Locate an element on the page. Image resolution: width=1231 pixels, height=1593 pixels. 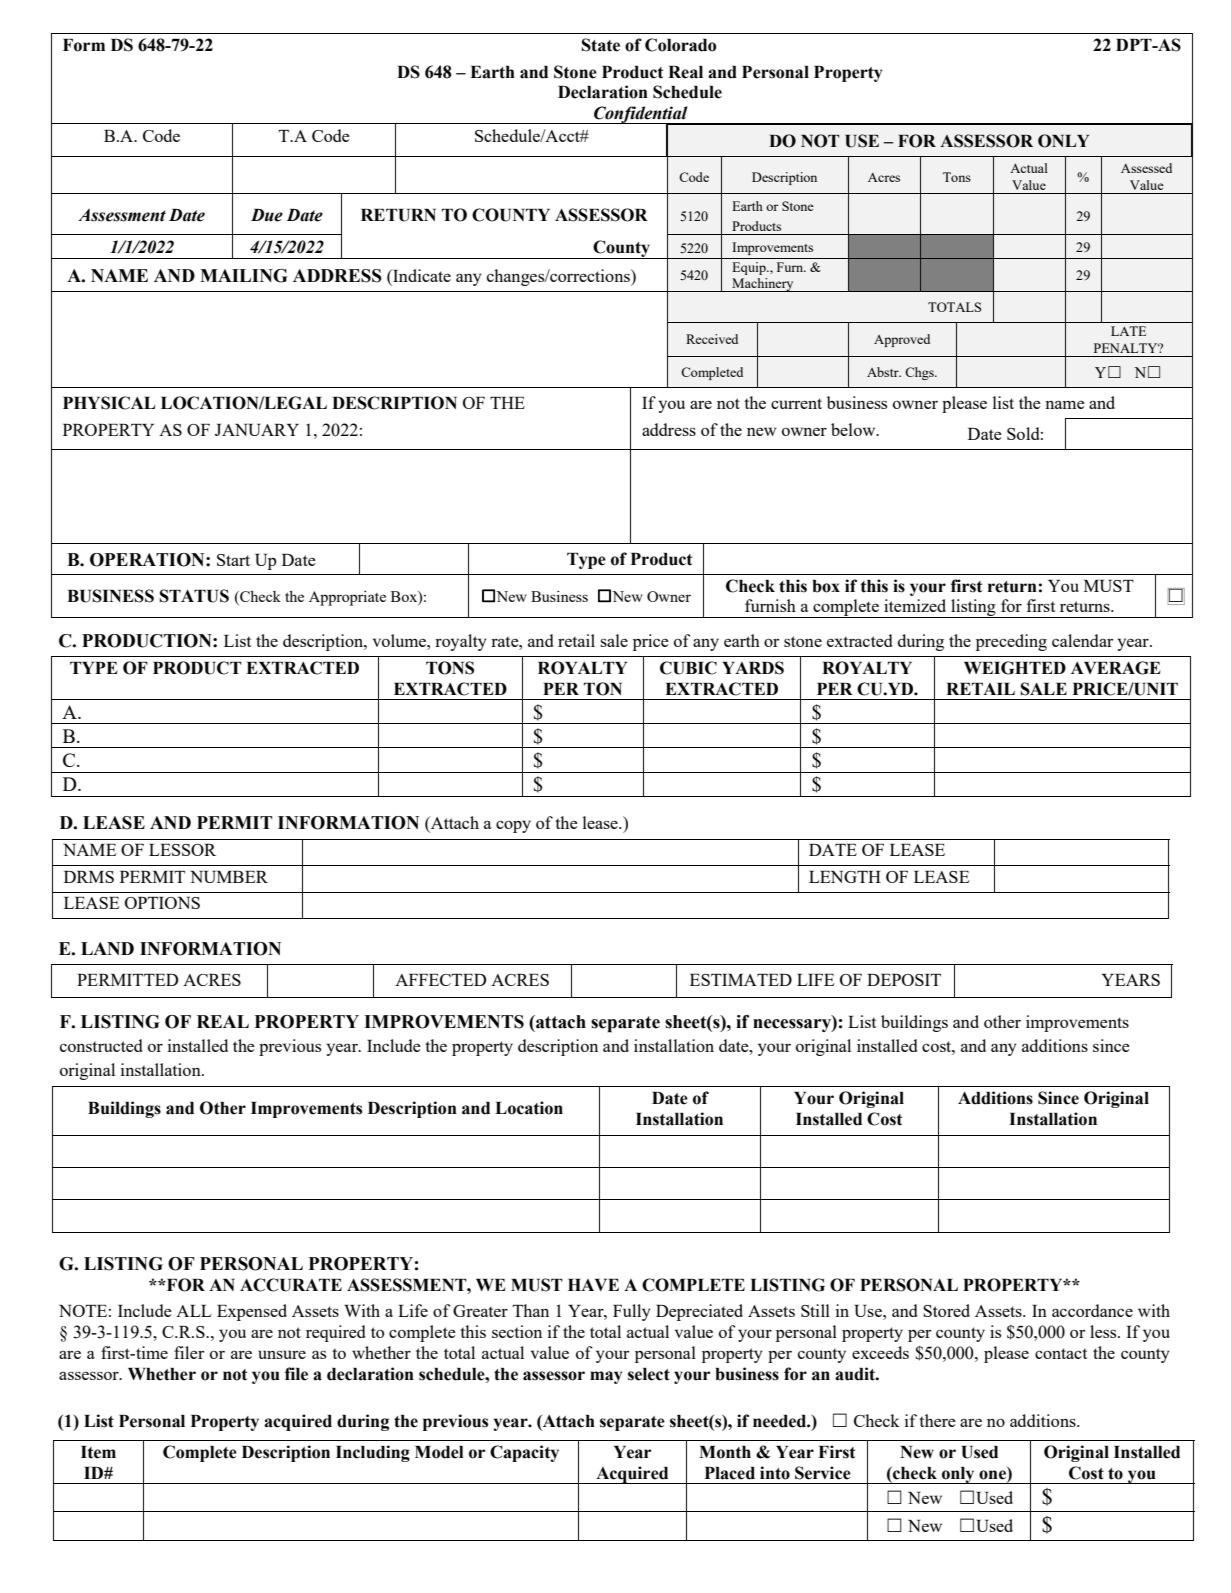
ESTIMATED is located at coordinates (741, 980).
